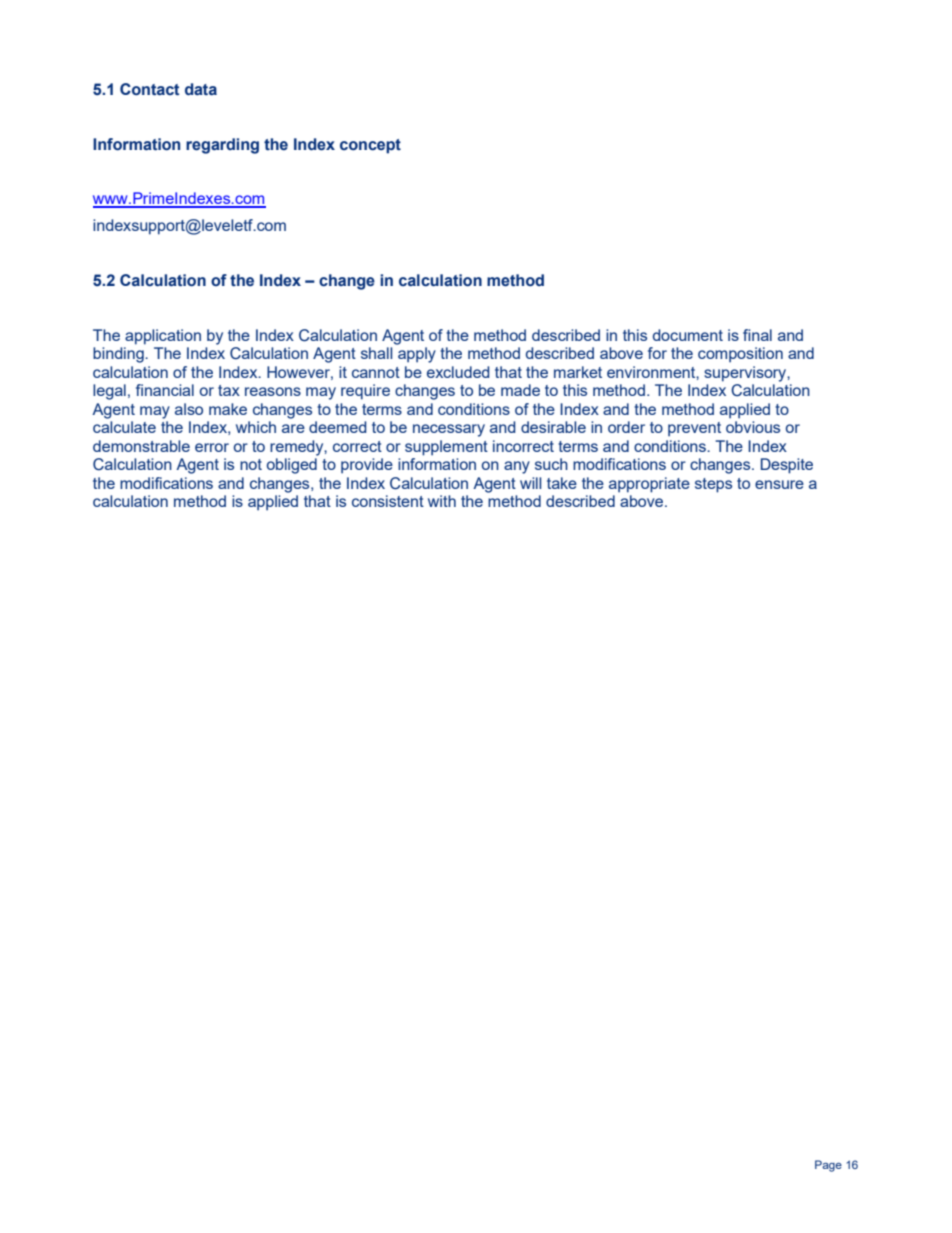  Describe the element at coordinates (292, 466) in the screenshot. I see `obliged` at that location.
